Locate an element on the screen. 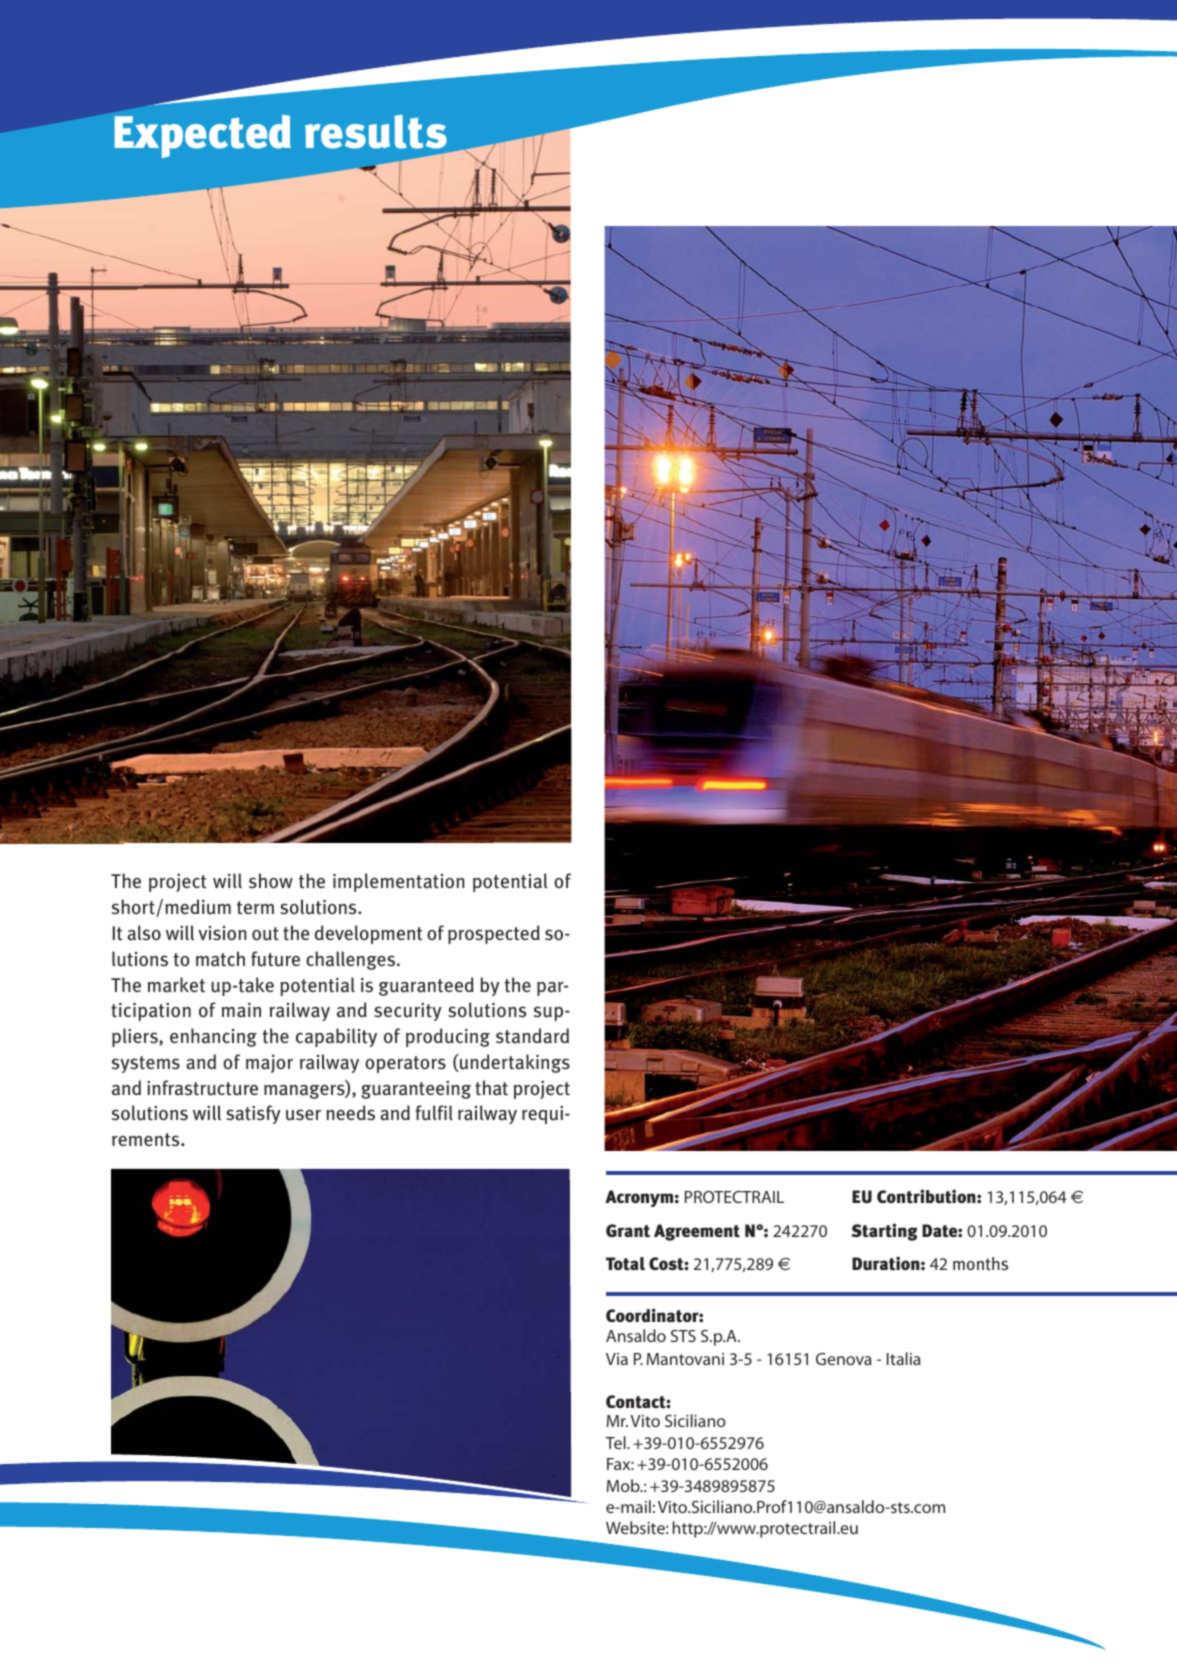 Image resolution: width=1177 pixels, height=1666 pixels. Tel is located at coordinates (616, 1442).
